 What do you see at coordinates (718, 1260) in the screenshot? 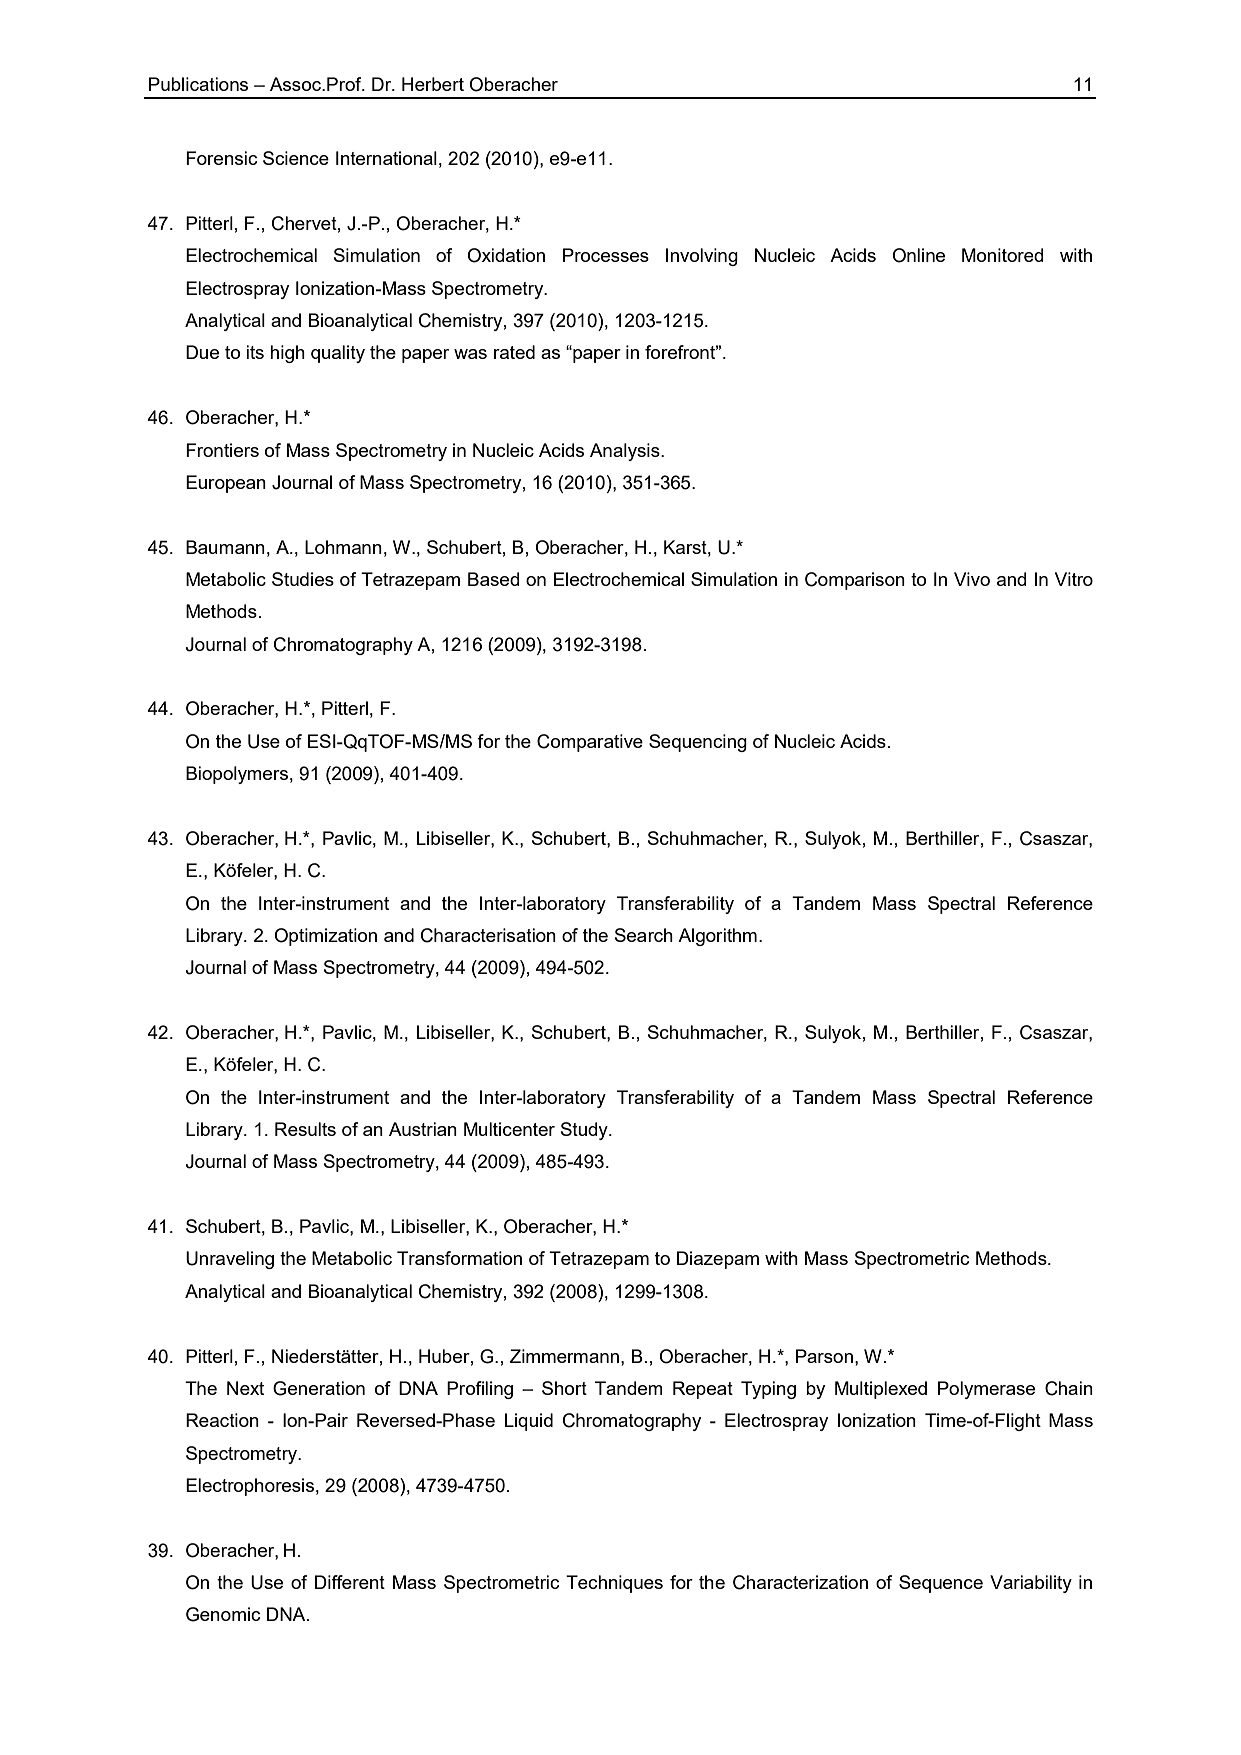
I see `Diazepam` at bounding box center [718, 1260].
